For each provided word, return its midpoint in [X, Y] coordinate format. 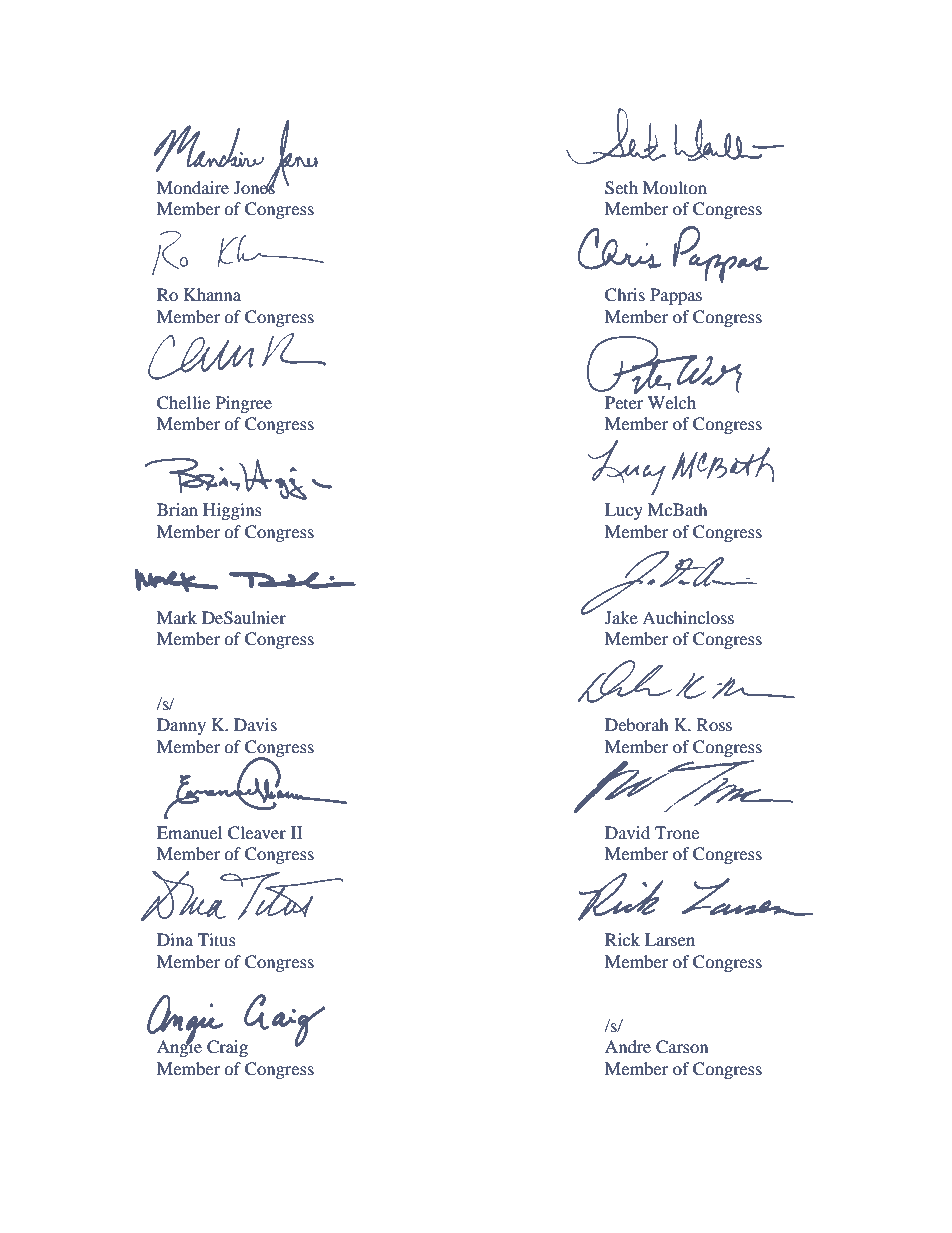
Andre [628, 1046]
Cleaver [257, 833]
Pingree [244, 404]
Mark [177, 617]
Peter [624, 401]
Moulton [675, 187]
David [627, 832]
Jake [621, 617]
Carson [682, 1047]
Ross [714, 724]
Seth [621, 188]
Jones [255, 186]
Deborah [637, 724]
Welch [672, 402]
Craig [227, 1048]
